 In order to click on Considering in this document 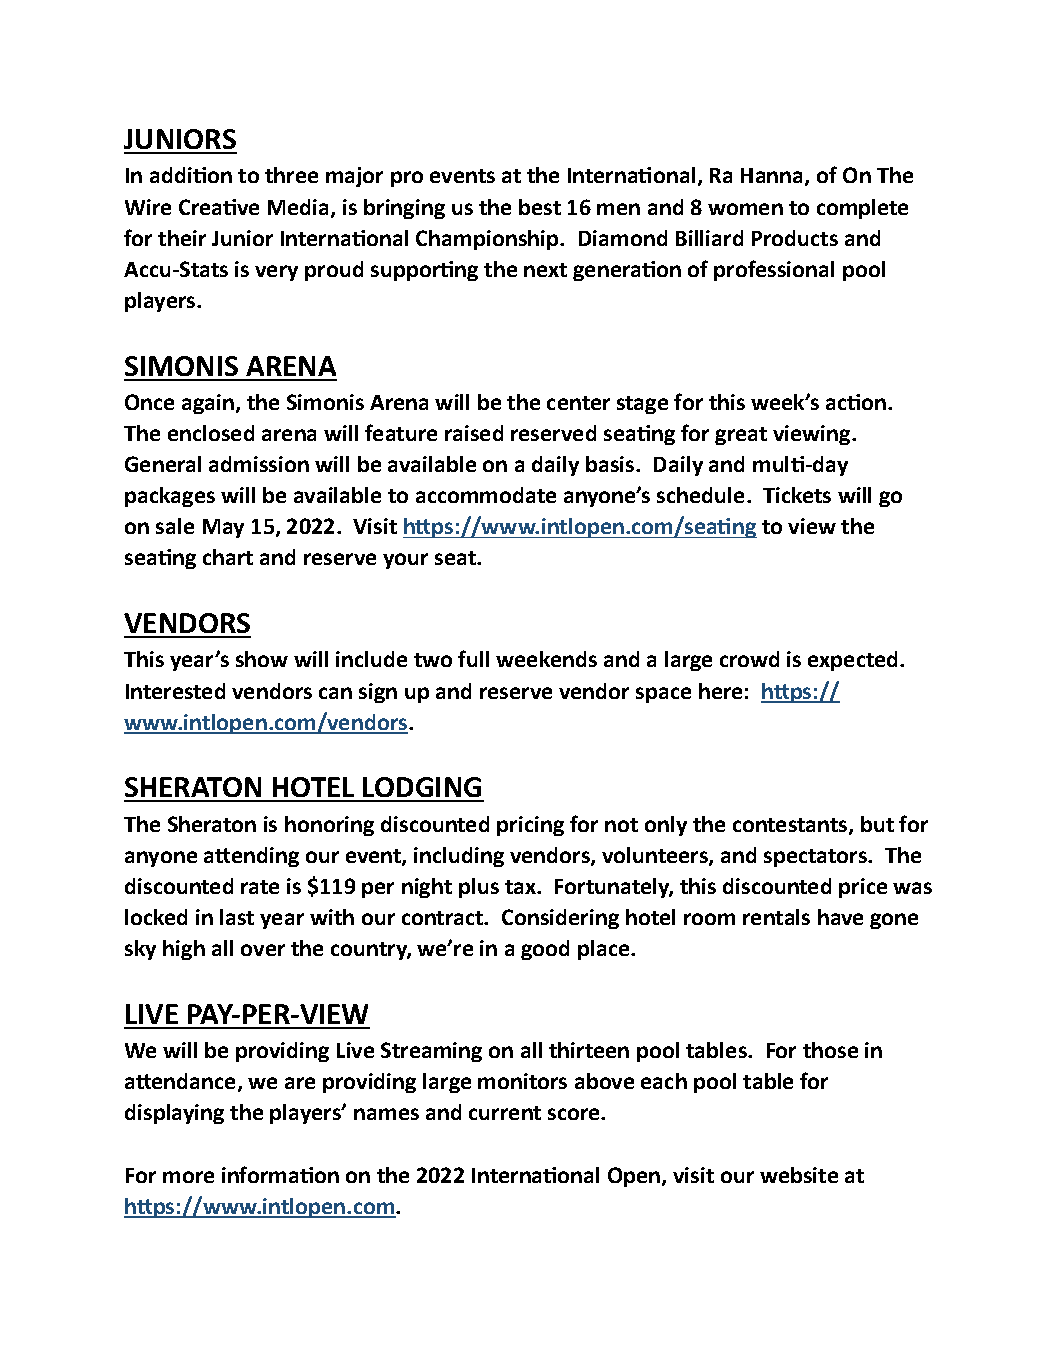, I will do `click(560, 919)`.
